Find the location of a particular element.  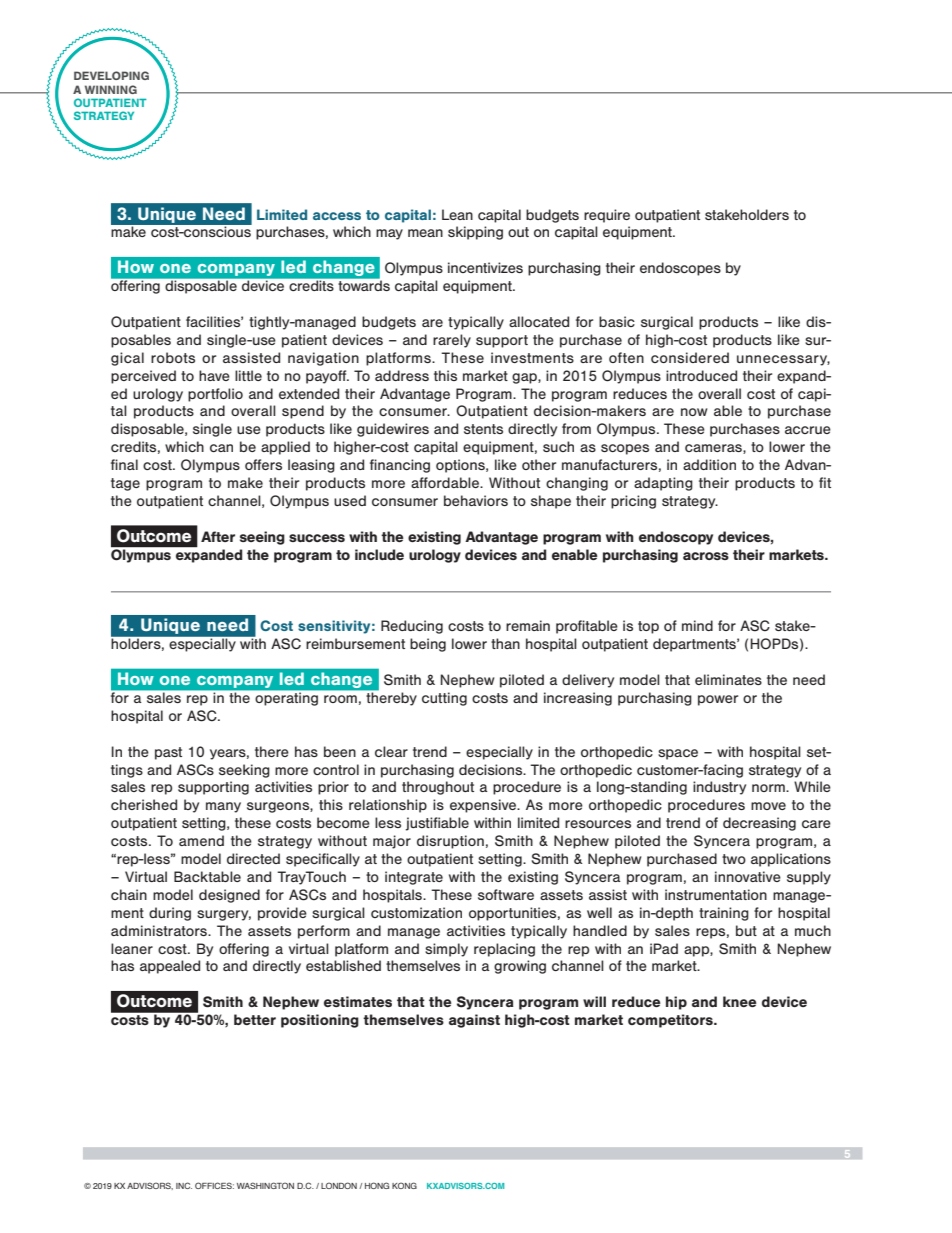

two is located at coordinates (734, 859).
